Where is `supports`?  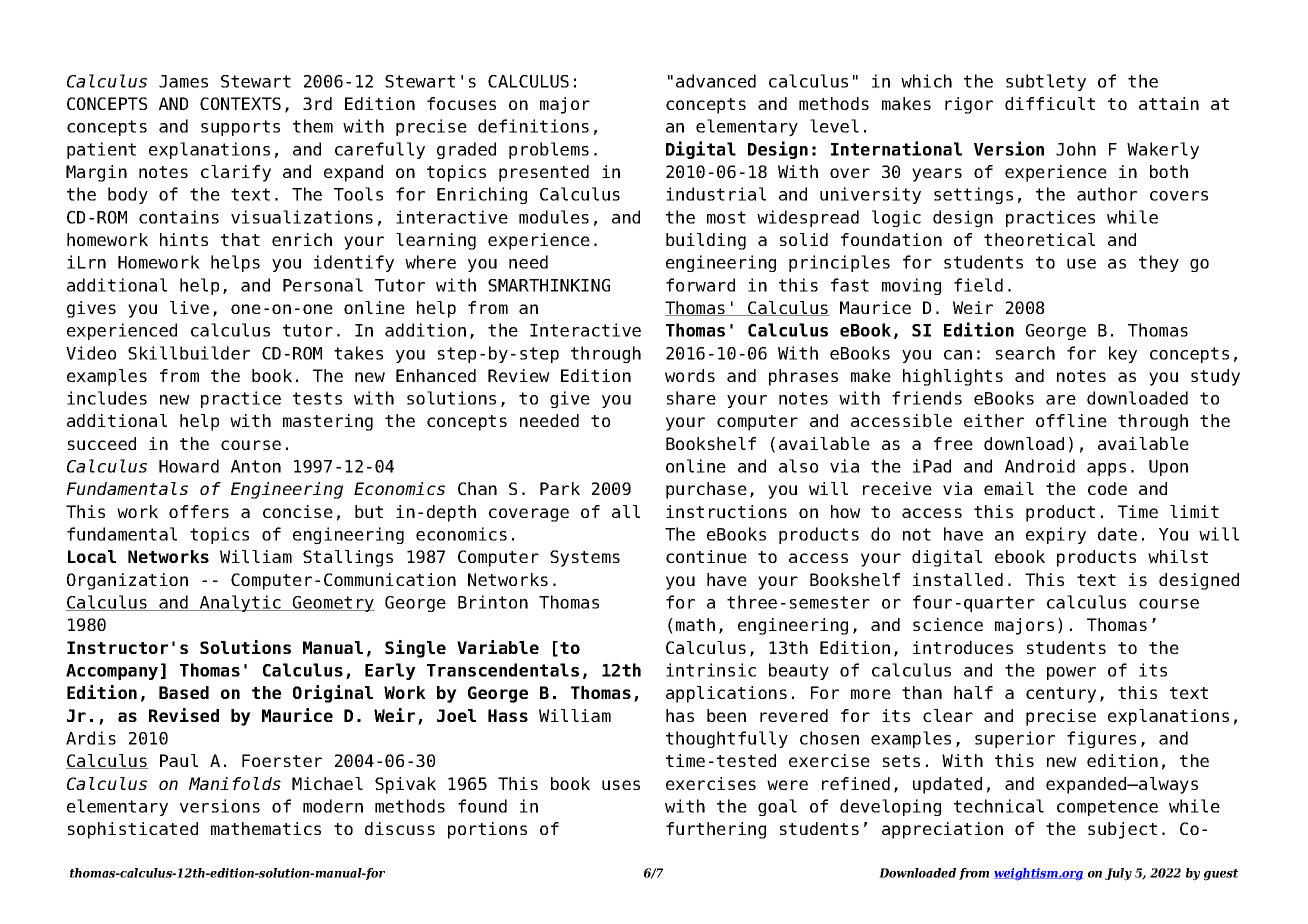
supports is located at coordinates (240, 128).
